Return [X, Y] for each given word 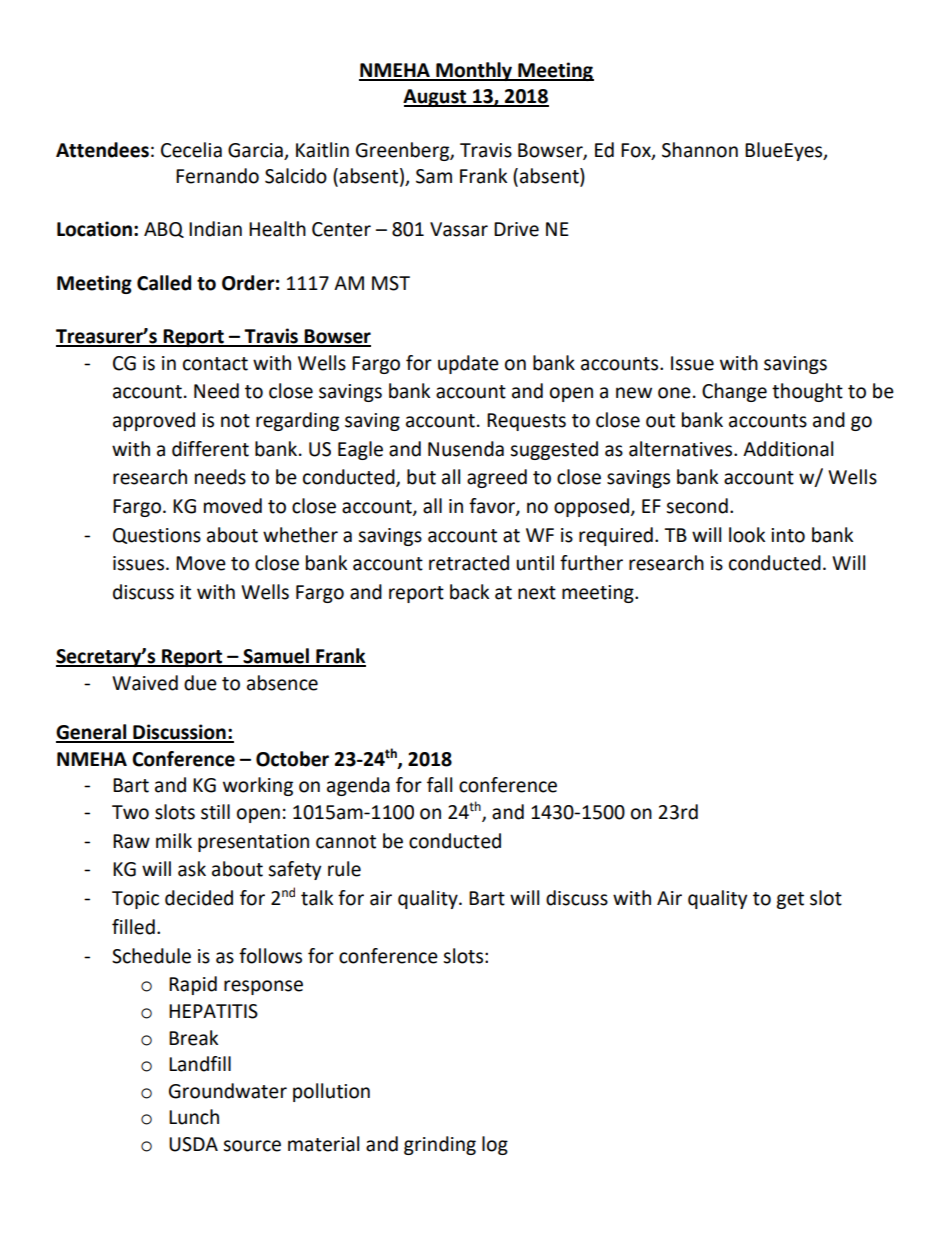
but [421, 477]
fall [439, 785]
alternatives [682, 449]
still [215, 812]
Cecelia [191, 150]
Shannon [700, 150]
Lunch [194, 1117]
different [210, 449]
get [790, 900]
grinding [440, 1145]
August [436, 98]
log [495, 1145]
